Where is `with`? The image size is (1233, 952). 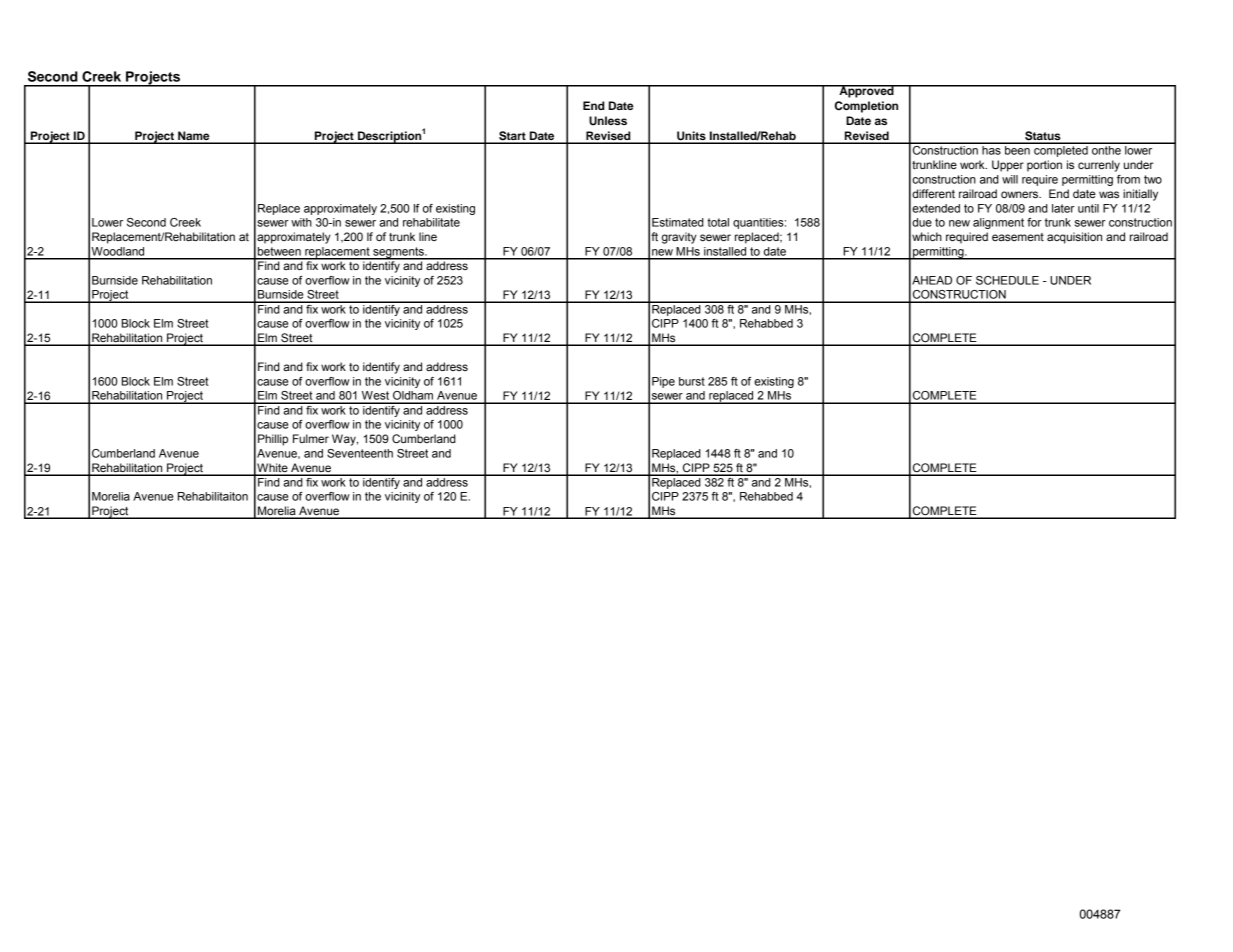 with is located at coordinates (301, 222).
